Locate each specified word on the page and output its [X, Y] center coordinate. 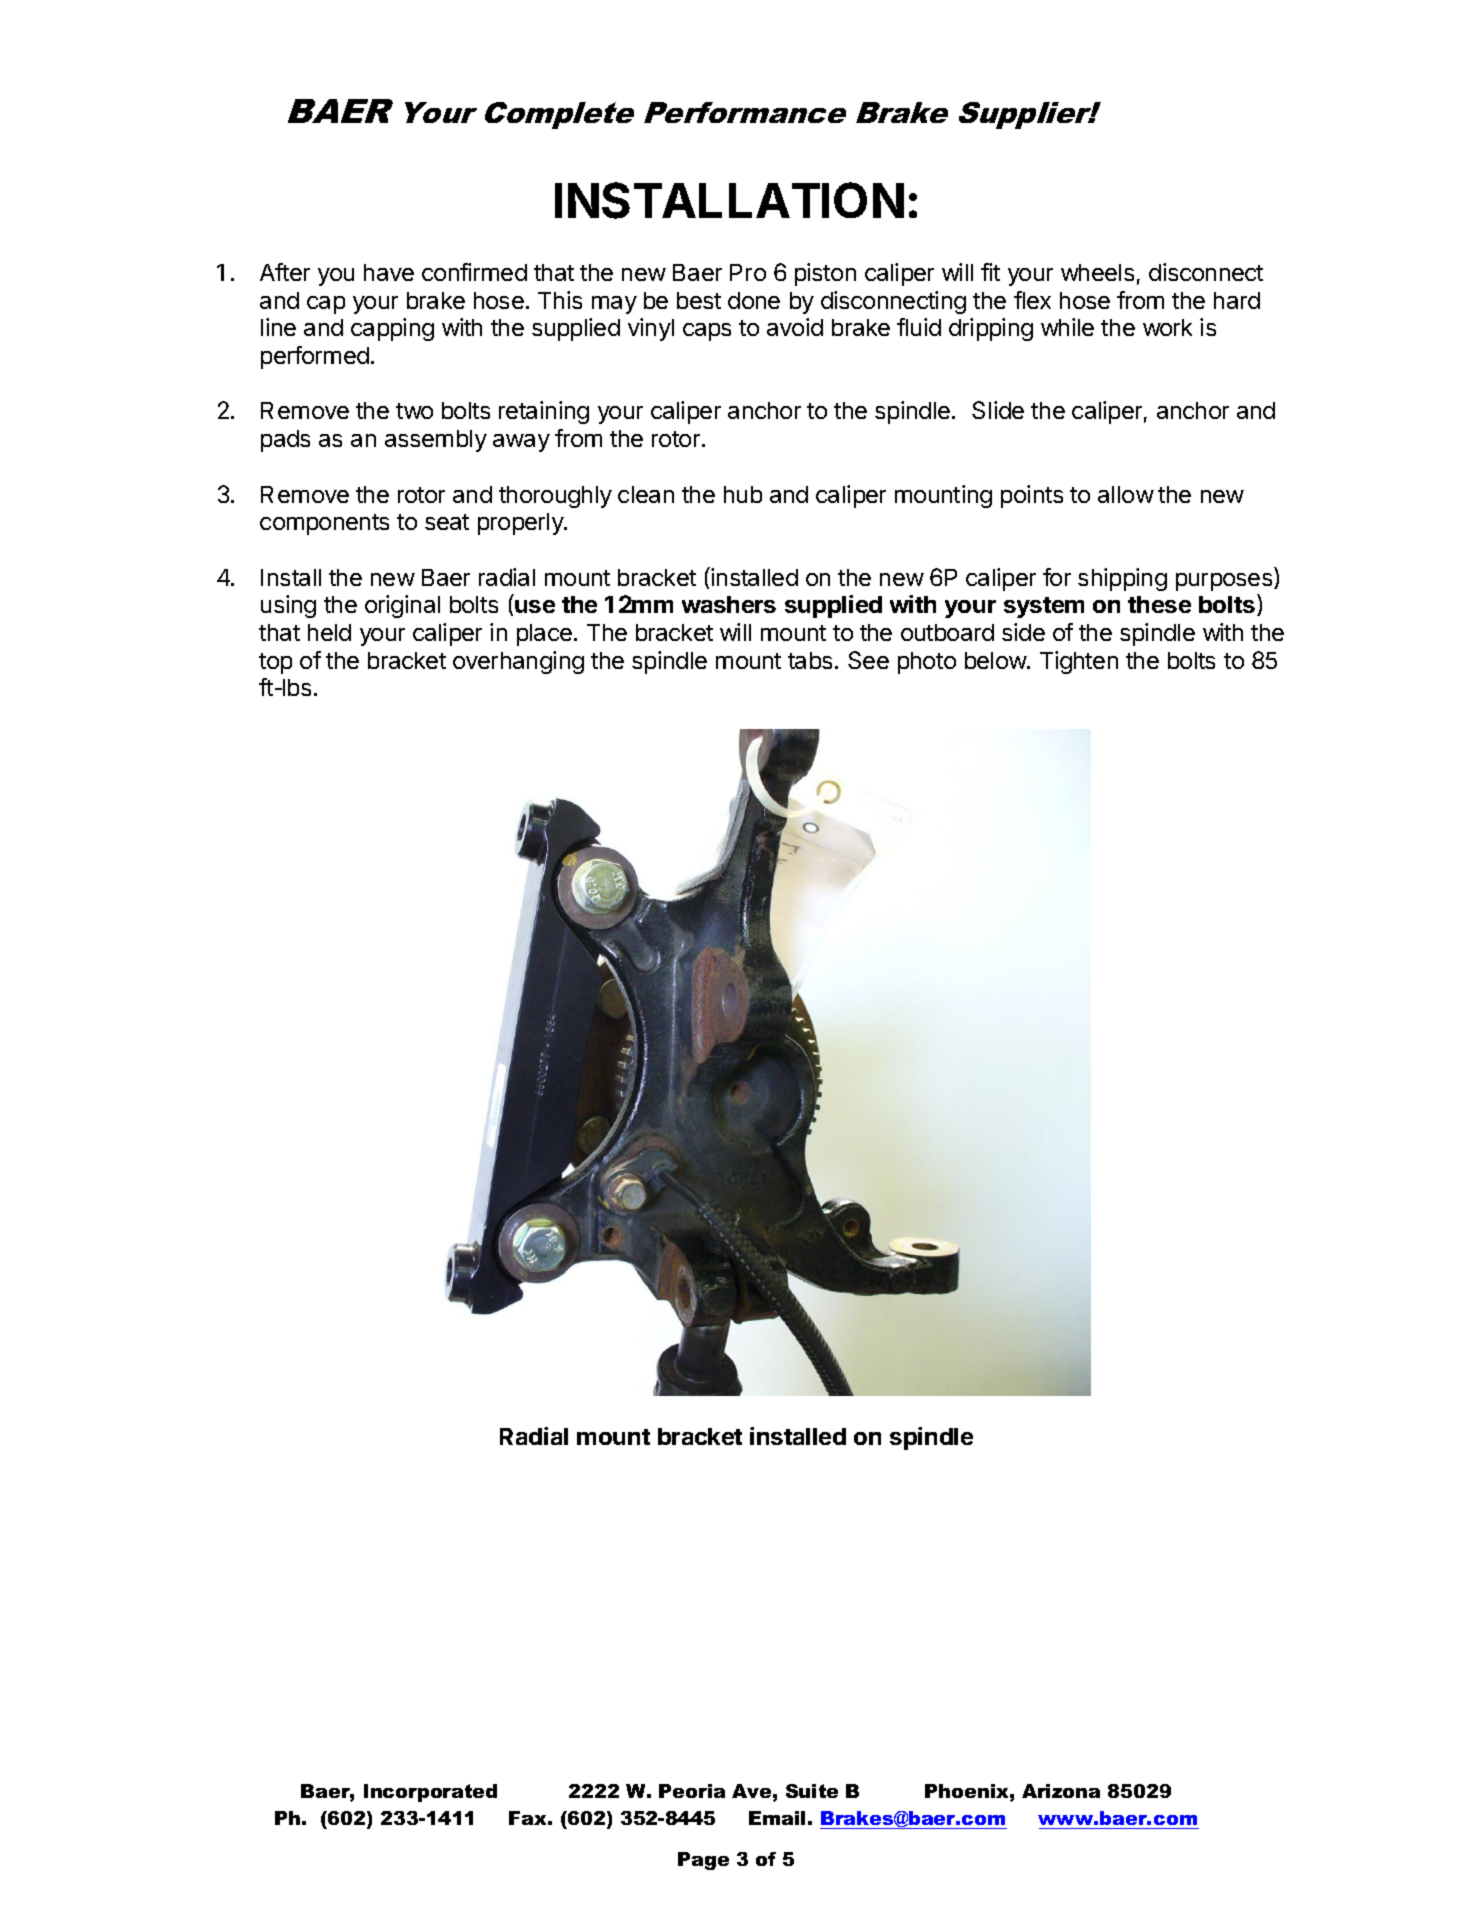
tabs [810, 660]
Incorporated [430, 1793]
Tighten [1079, 662]
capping [392, 329]
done [754, 300]
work [1167, 327]
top [275, 663]
